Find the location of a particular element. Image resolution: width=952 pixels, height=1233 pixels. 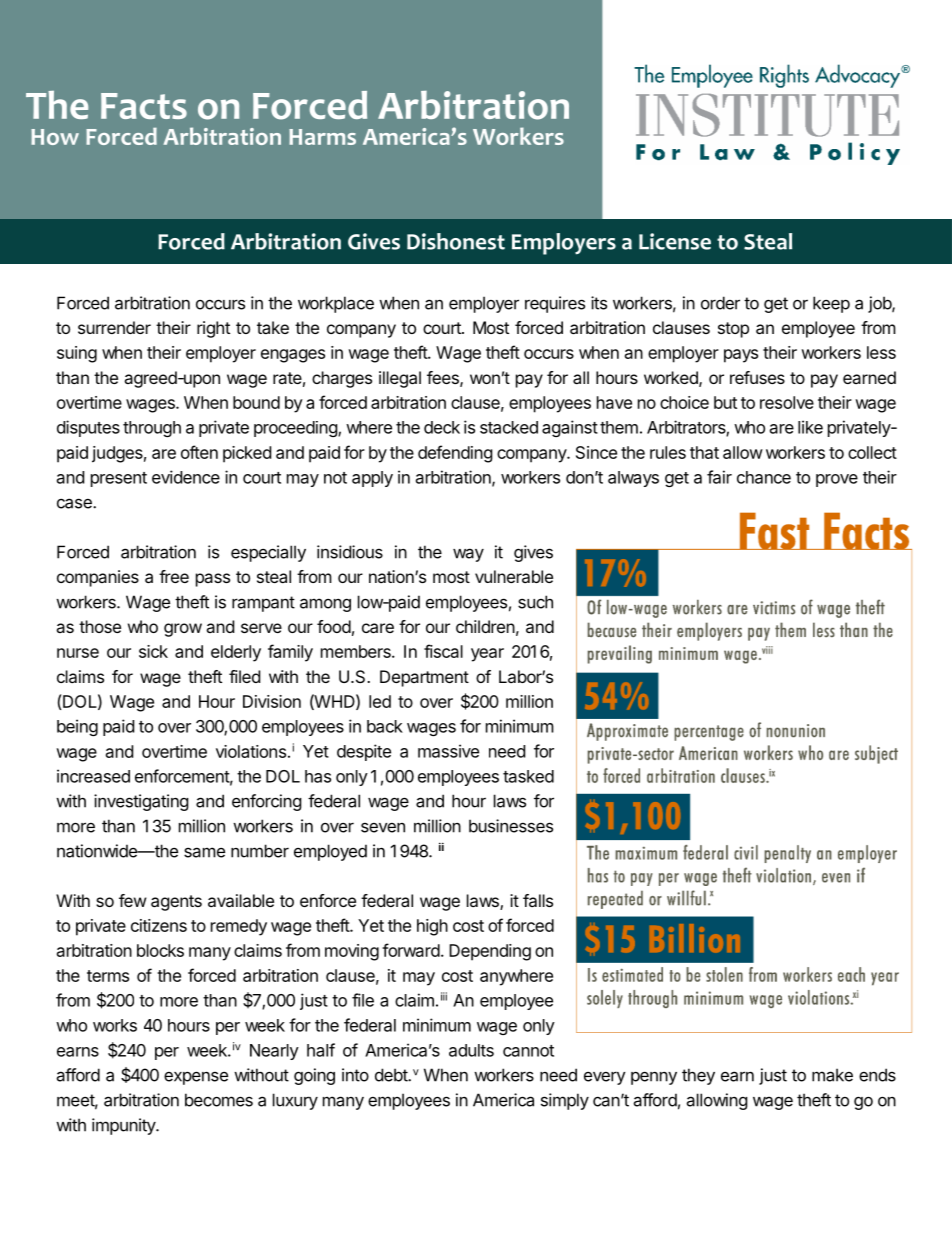

expense is located at coordinates (196, 1078).
